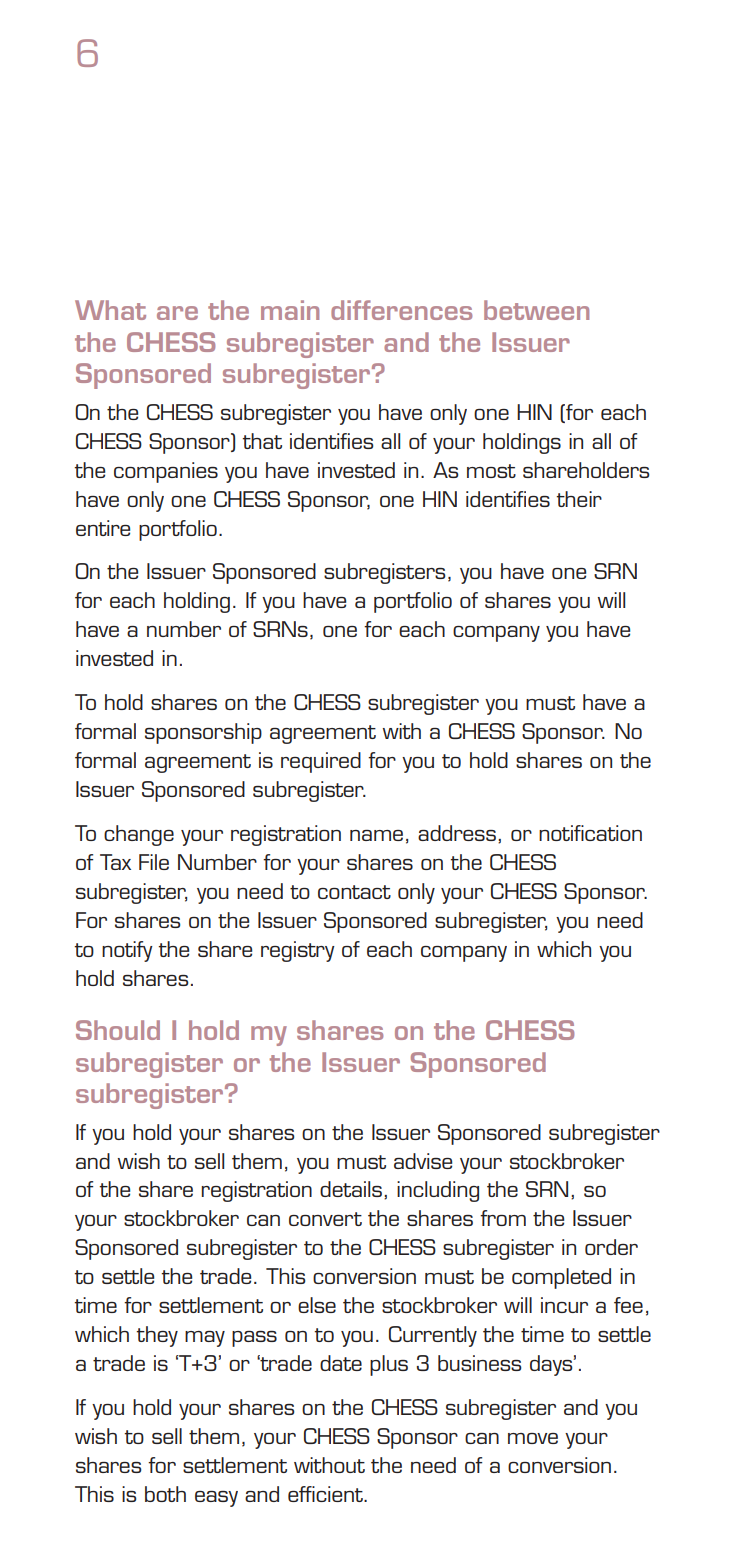 The image size is (736, 1568). I want to click on entire, so click(103, 528).
